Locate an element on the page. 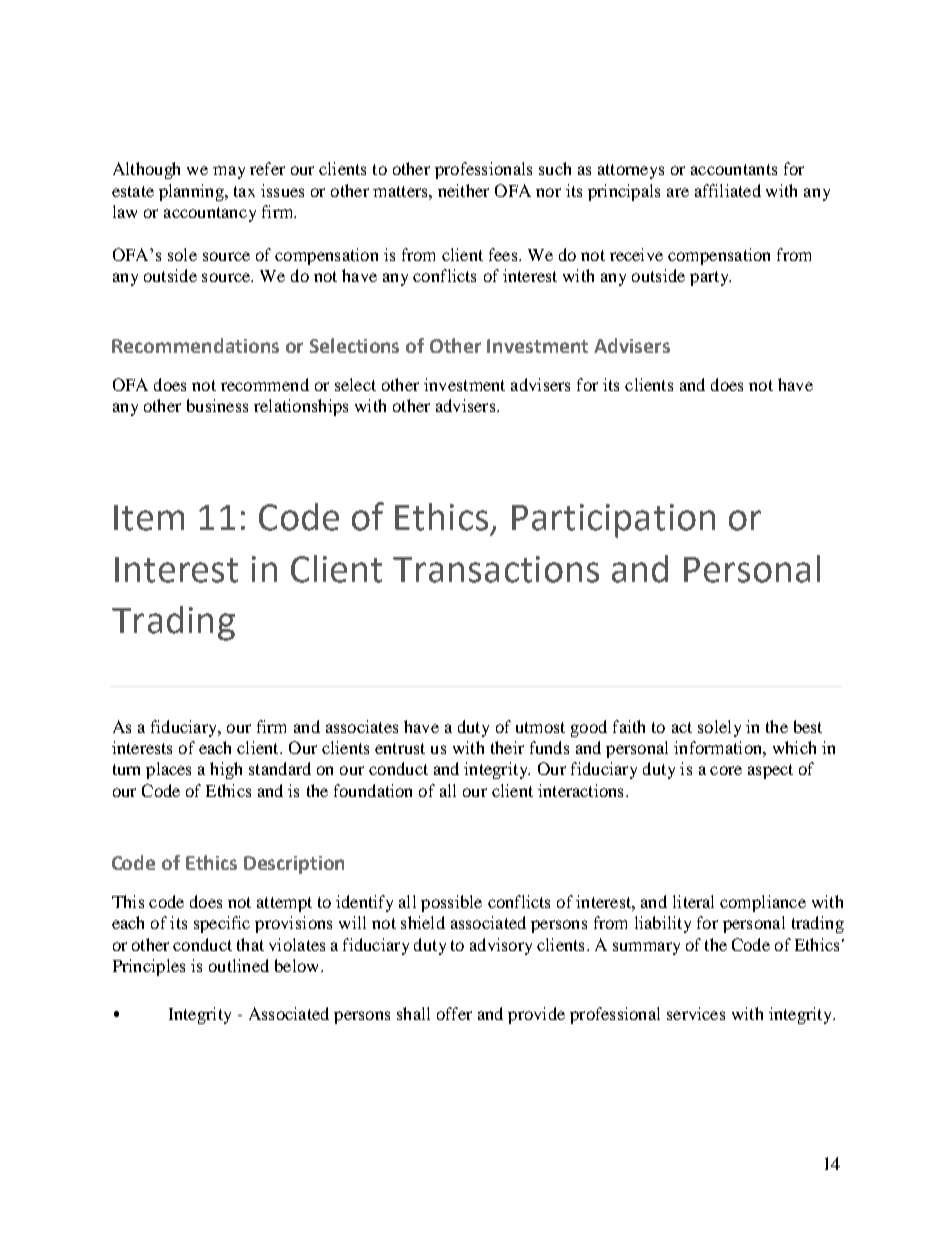 The width and height of the page is (952, 1233). neither is located at coordinates (463, 190).
